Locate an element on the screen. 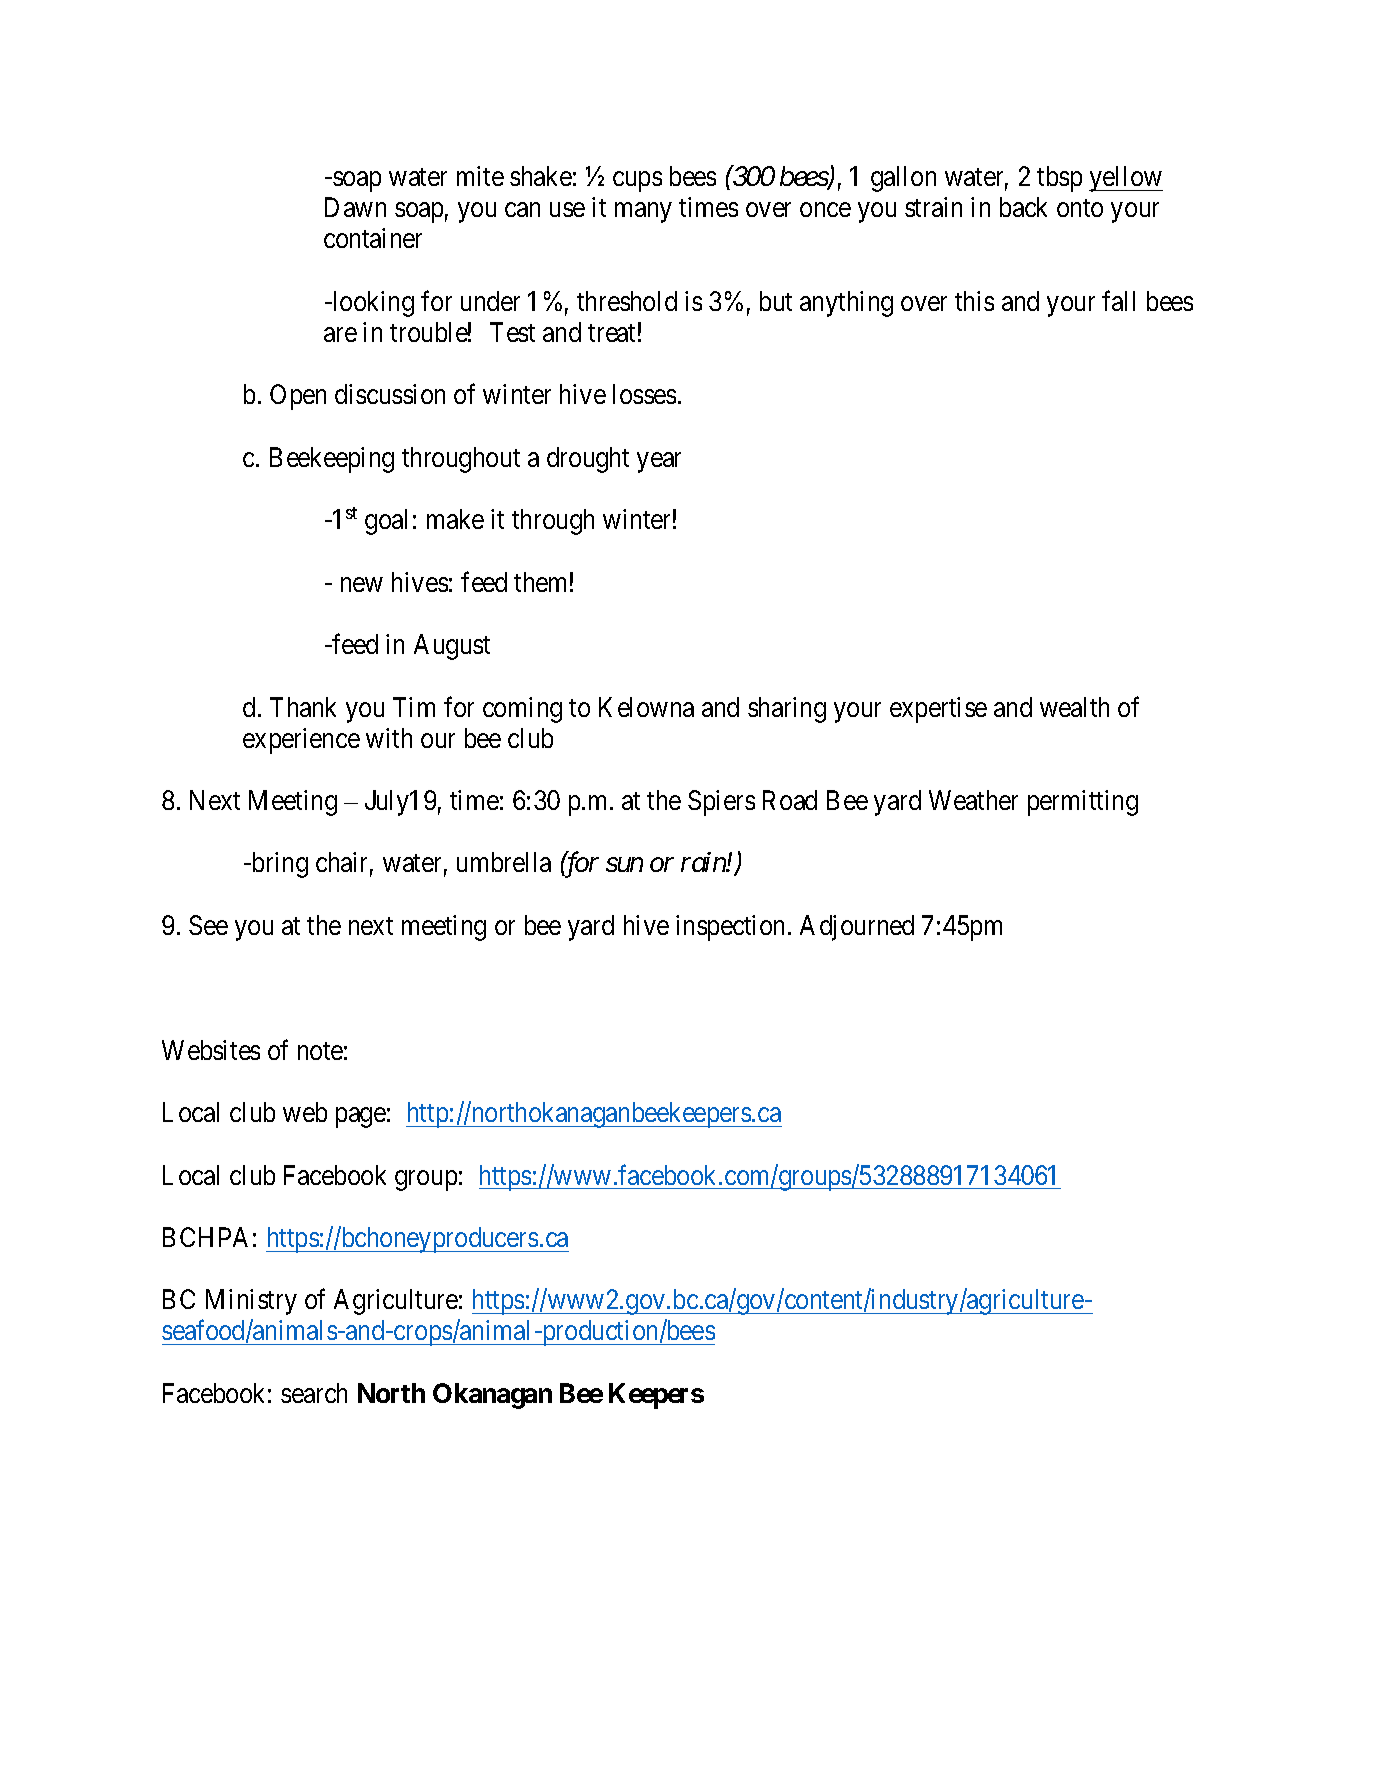 This screenshot has height=1779, width=1375. this is located at coordinates (974, 301).
